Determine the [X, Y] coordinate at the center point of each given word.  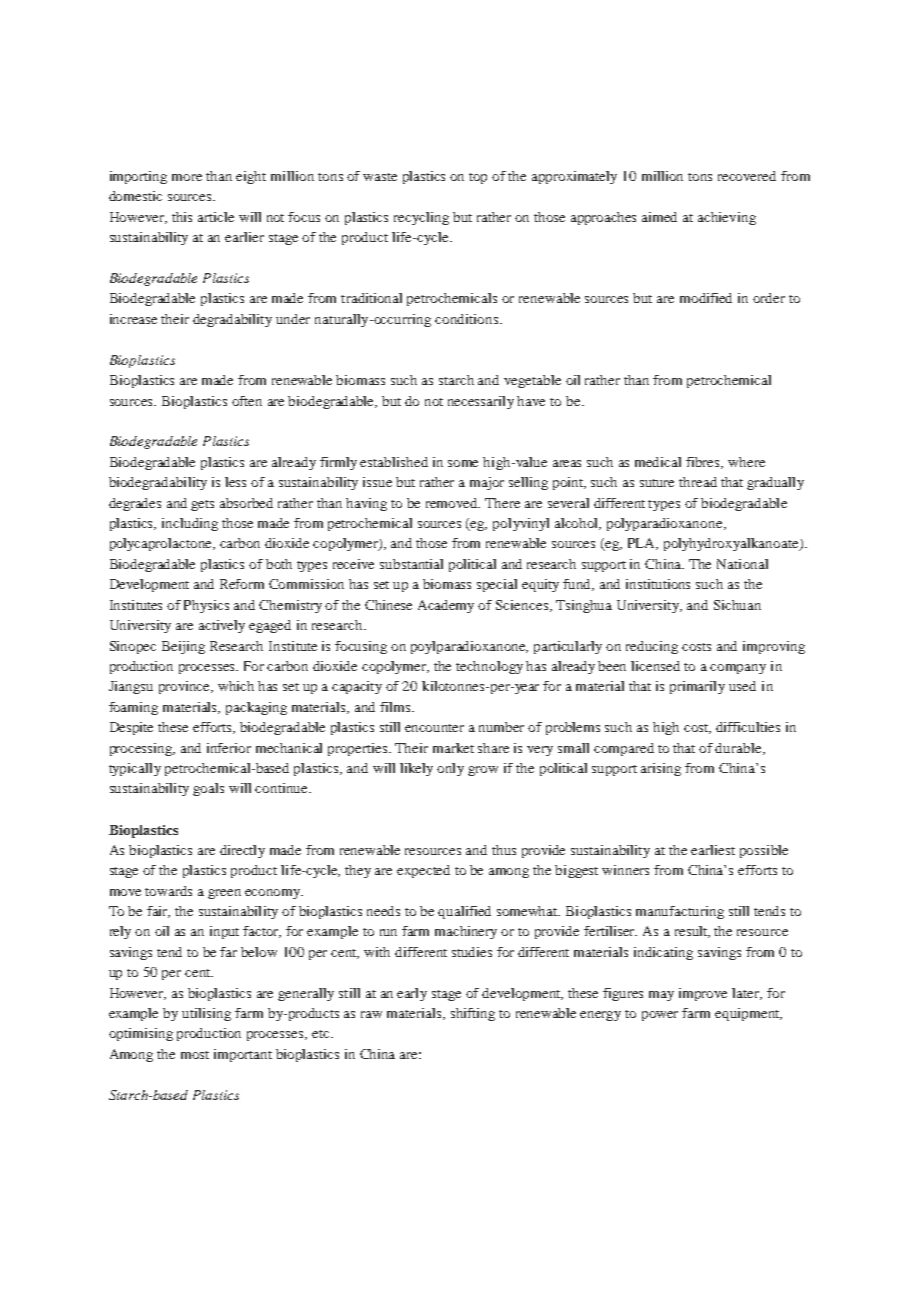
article [216, 217]
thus [504, 850]
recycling [421, 218]
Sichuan [737, 605]
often [247, 401]
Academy [446, 606]
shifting [473, 1014]
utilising [206, 1014]
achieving [727, 218]
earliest [713, 850]
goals [208, 789]
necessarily [481, 402]
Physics [206, 606]
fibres [704, 463]
